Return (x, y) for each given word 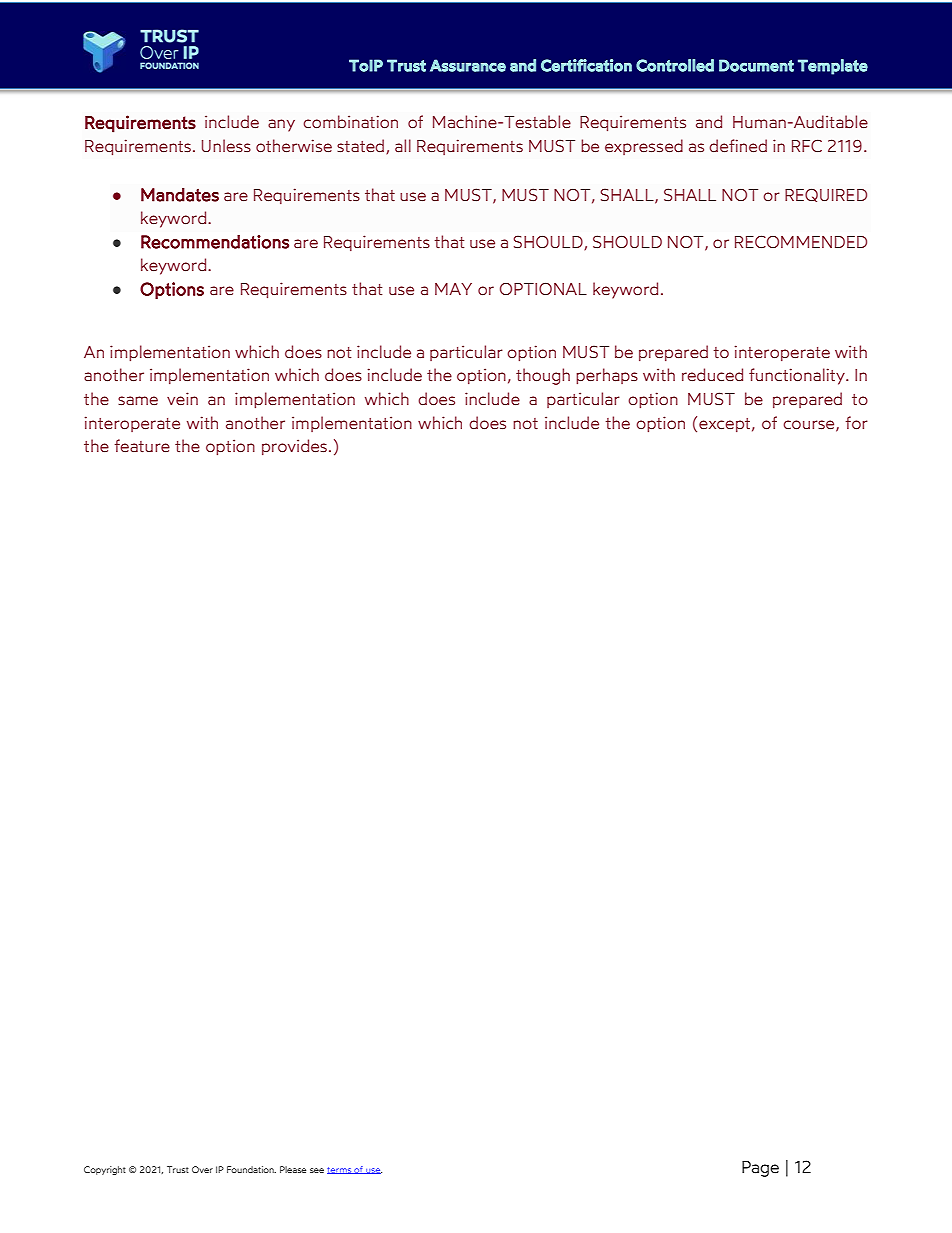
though (543, 376)
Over (202, 1169)
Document (756, 65)
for (857, 423)
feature (142, 446)
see (317, 1170)
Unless (226, 145)
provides (294, 447)
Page (760, 1169)
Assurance (468, 65)
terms (340, 1170)
